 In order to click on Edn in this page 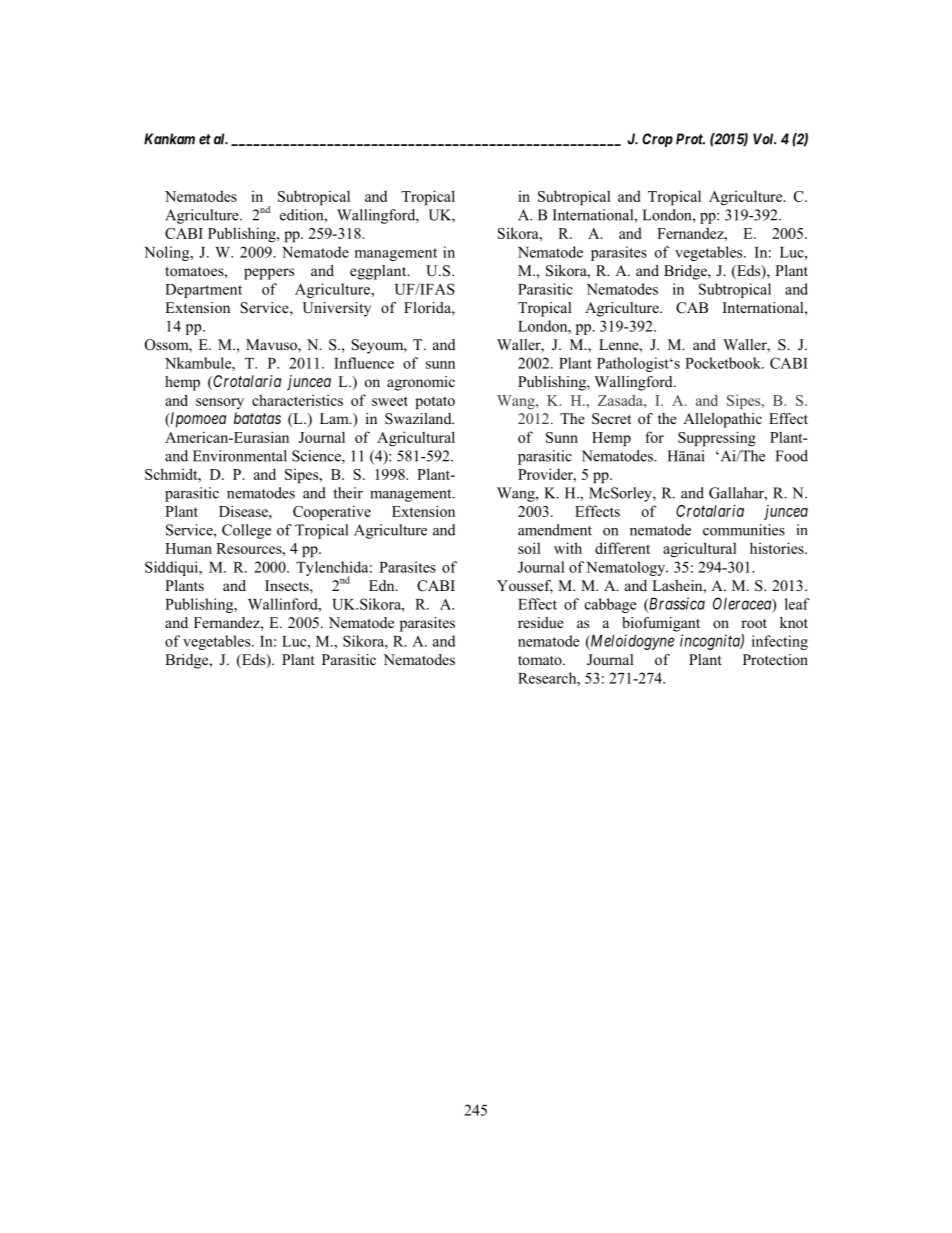, I will do `click(383, 585)`.
